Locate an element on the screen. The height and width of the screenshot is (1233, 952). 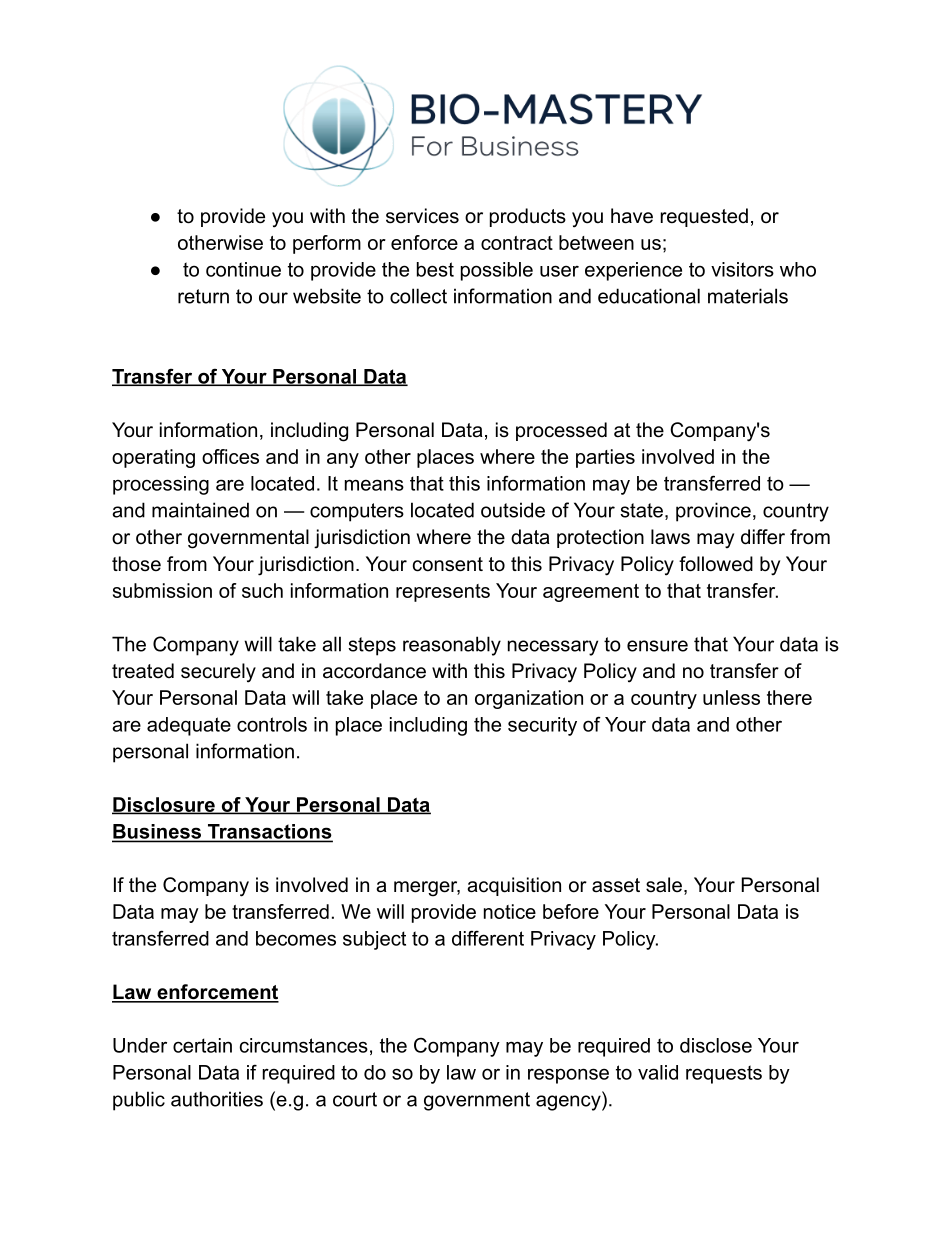
contract is located at coordinates (517, 243).
